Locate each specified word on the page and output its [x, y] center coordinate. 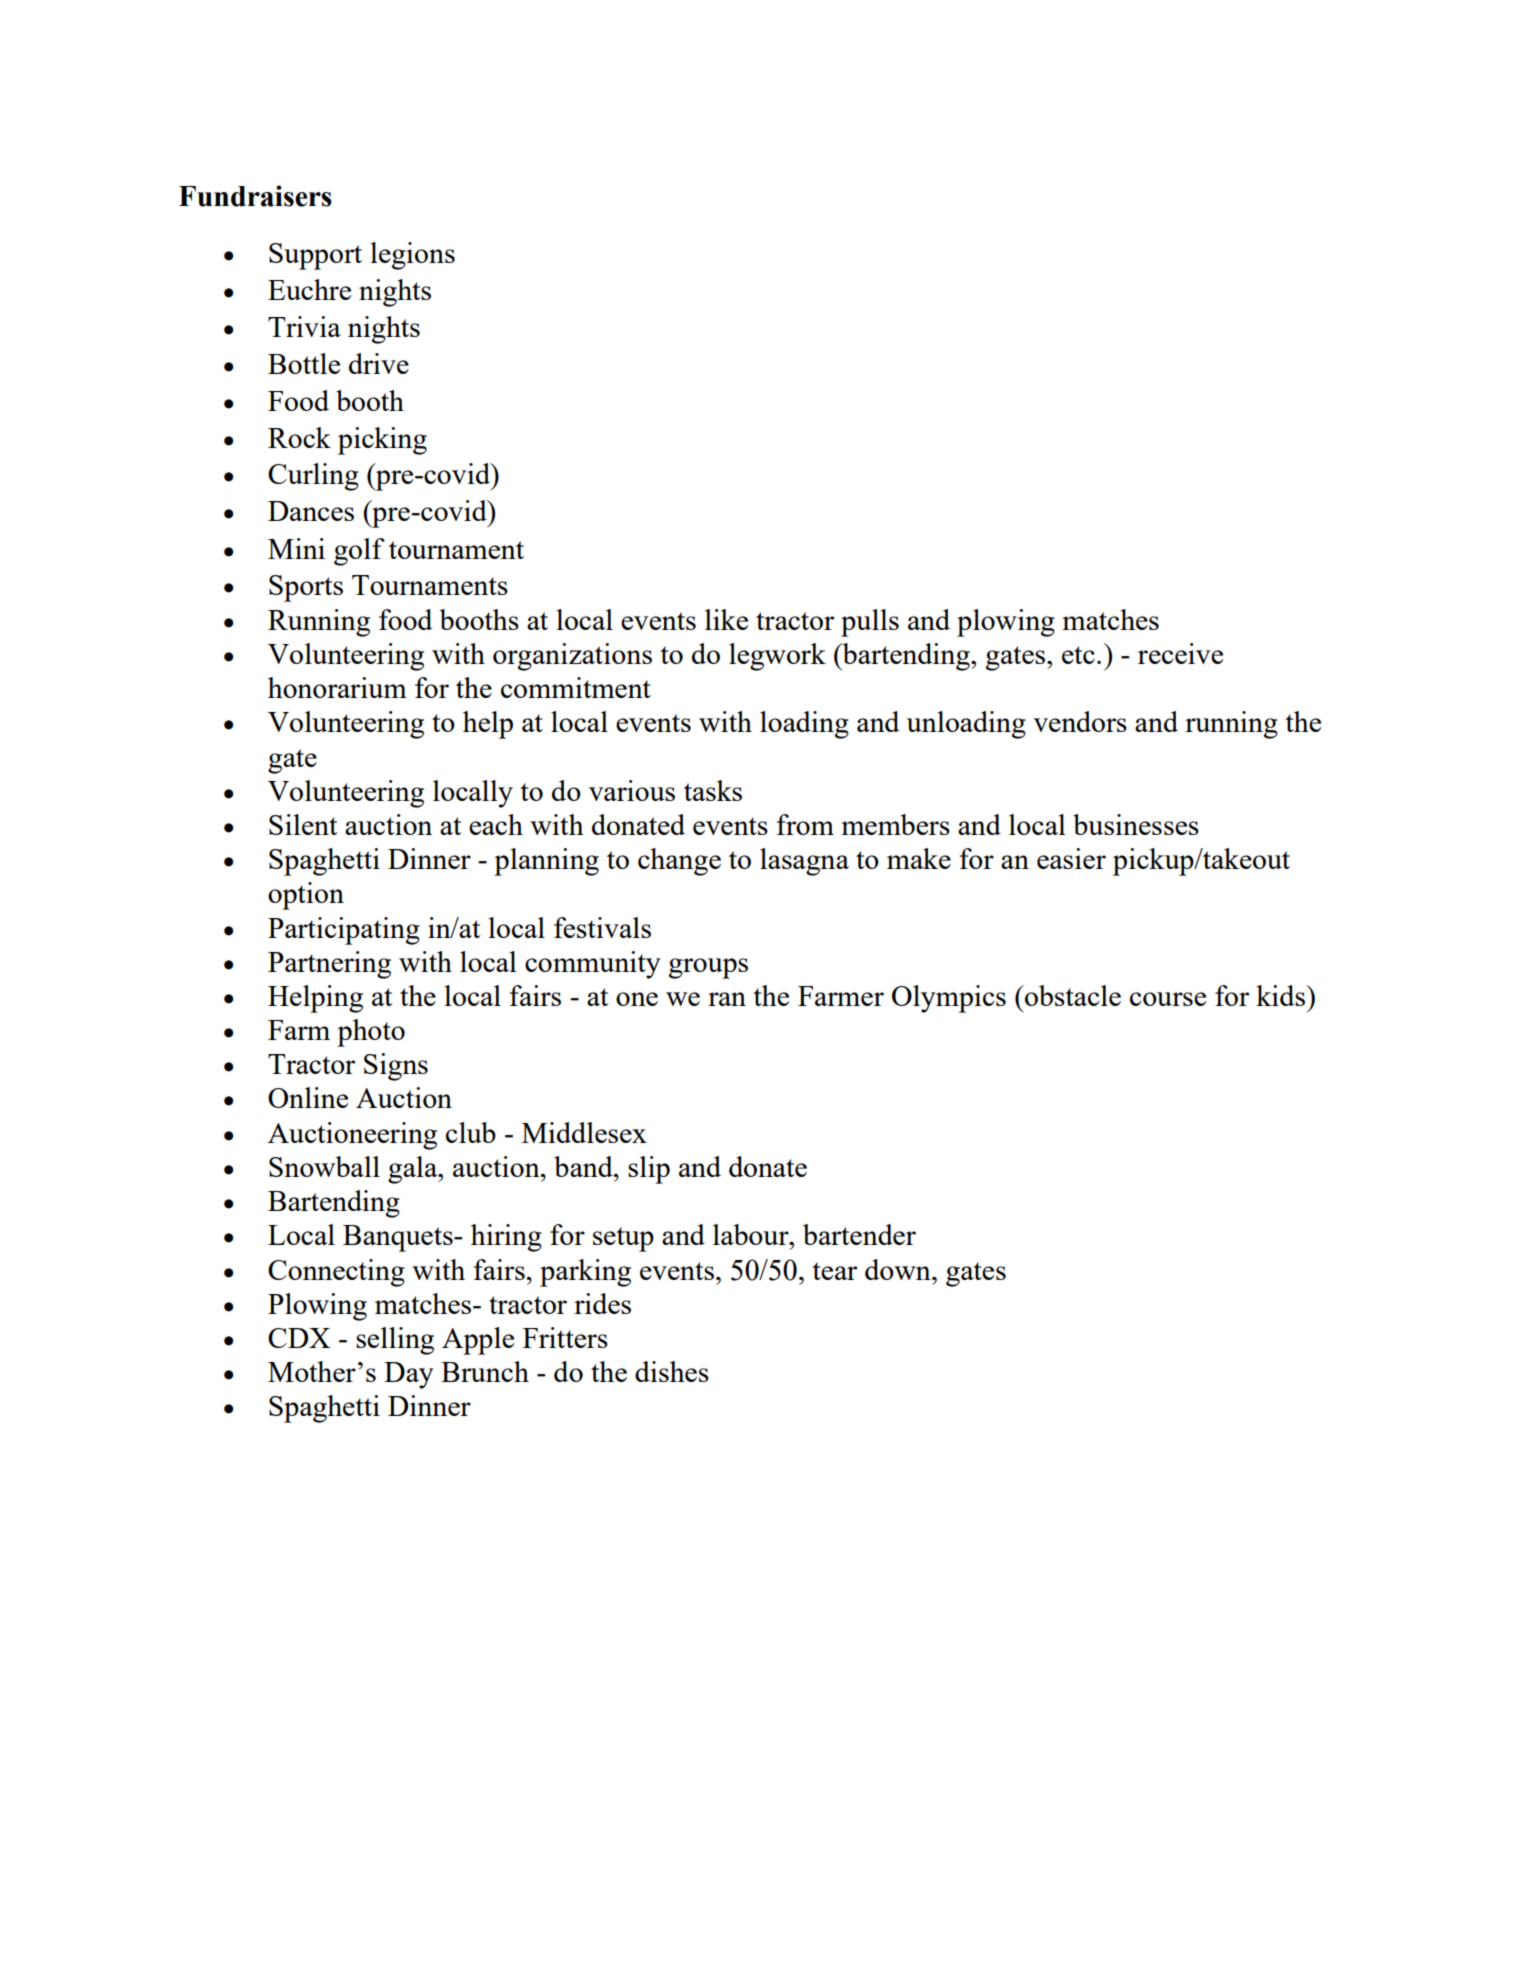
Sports [306, 588]
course [1168, 999]
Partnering [329, 965]
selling [395, 1341]
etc [1078, 655]
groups [708, 968]
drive [379, 363]
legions [413, 256]
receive [1180, 653]
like [726, 619]
